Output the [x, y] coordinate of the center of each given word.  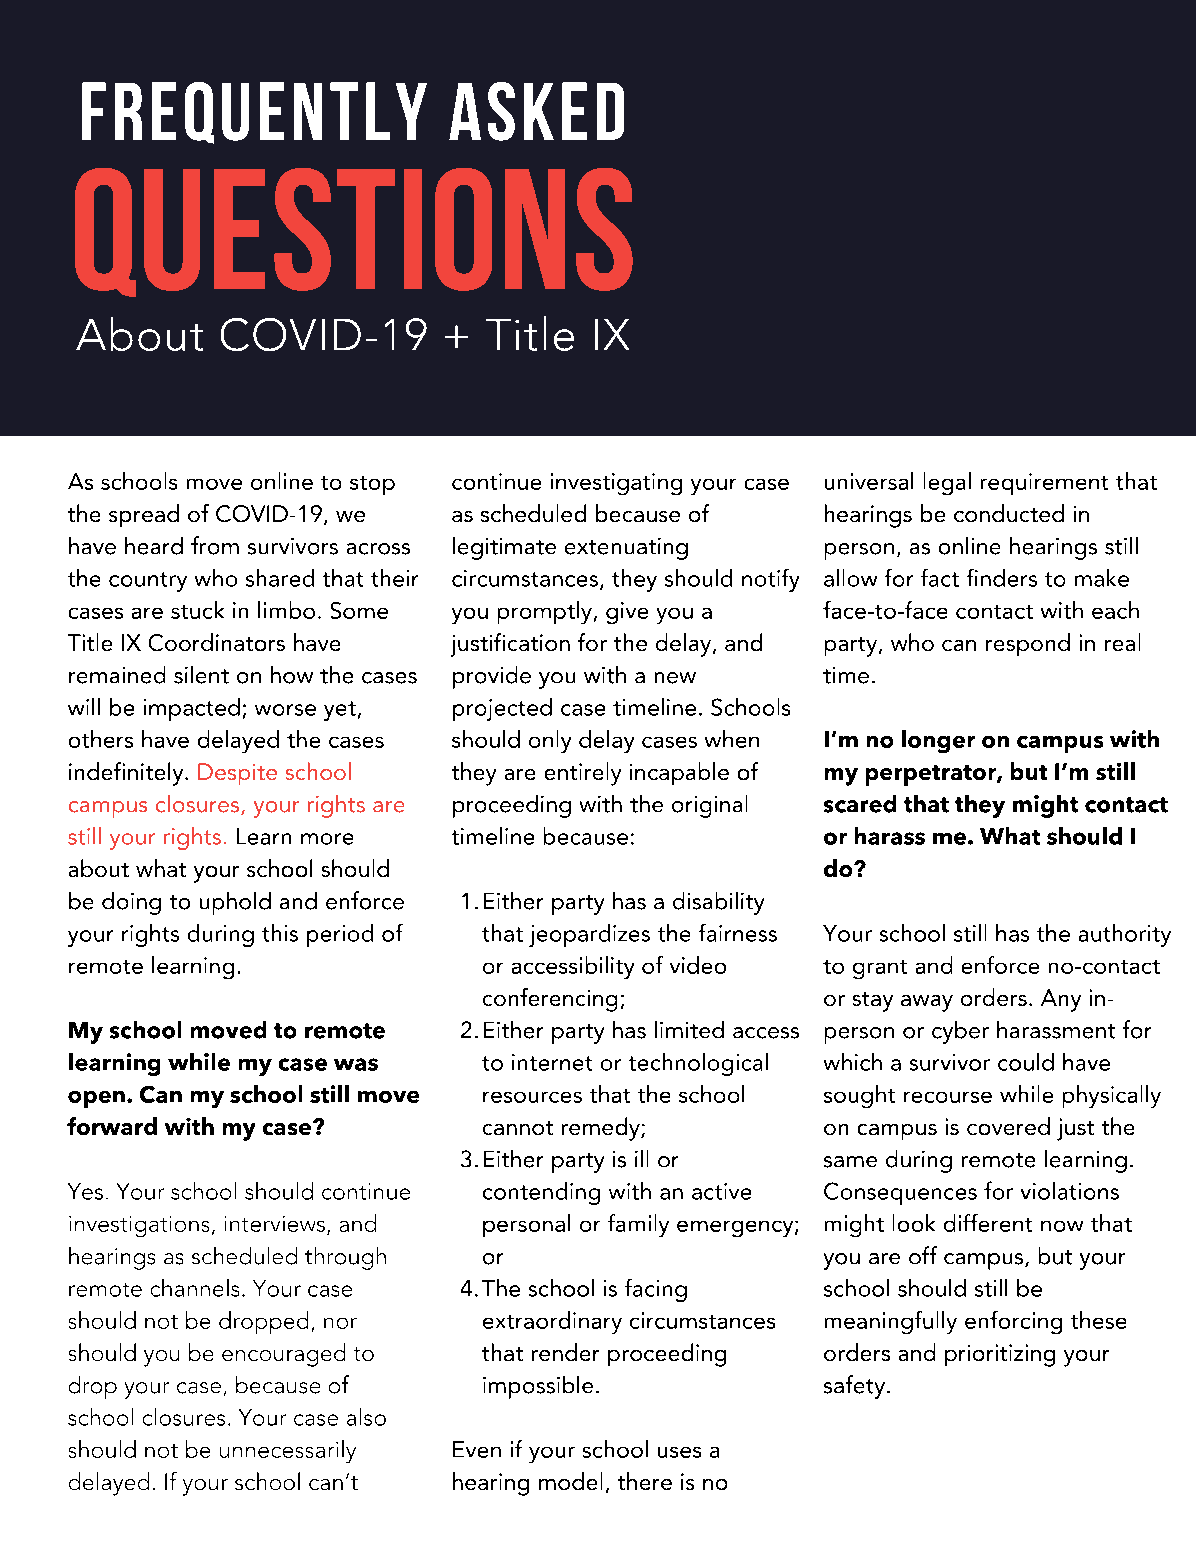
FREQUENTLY [254, 113]
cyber [960, 1032]
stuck [197, 610]
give [627, 613]
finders [1002, 578]
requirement [1044, 484]
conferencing [550, 1000]
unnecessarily [288, 1451]
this [280, 933]
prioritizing [1000, 1355]
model [570, 1481]
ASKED [536, 111]
